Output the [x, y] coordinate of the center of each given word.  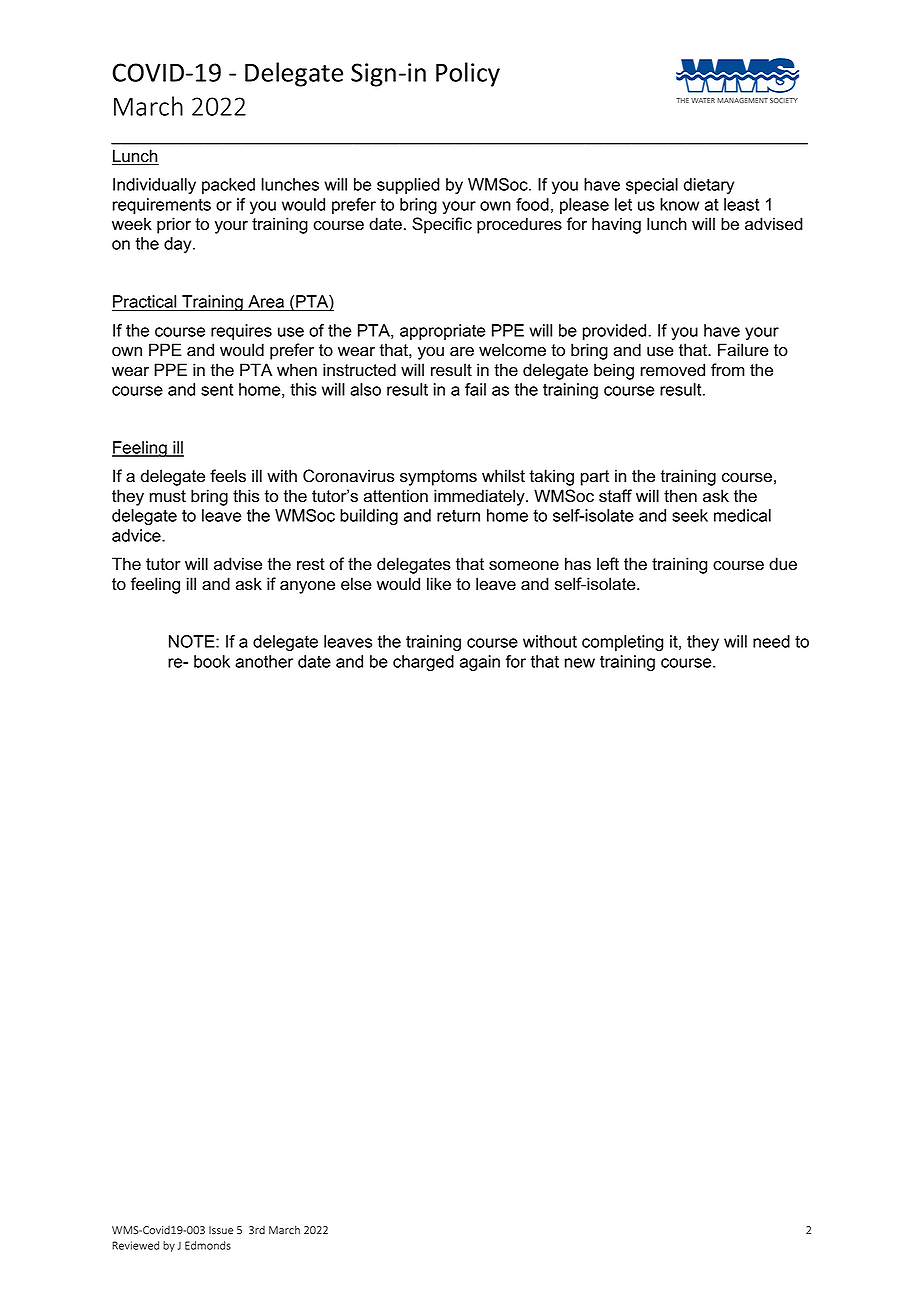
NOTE [193, 641]
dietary [709, 186]
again [480, 663]
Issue [221, 1230]
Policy [468, 74]
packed [228, 186]
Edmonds [208, 1245]
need [771, 641]
